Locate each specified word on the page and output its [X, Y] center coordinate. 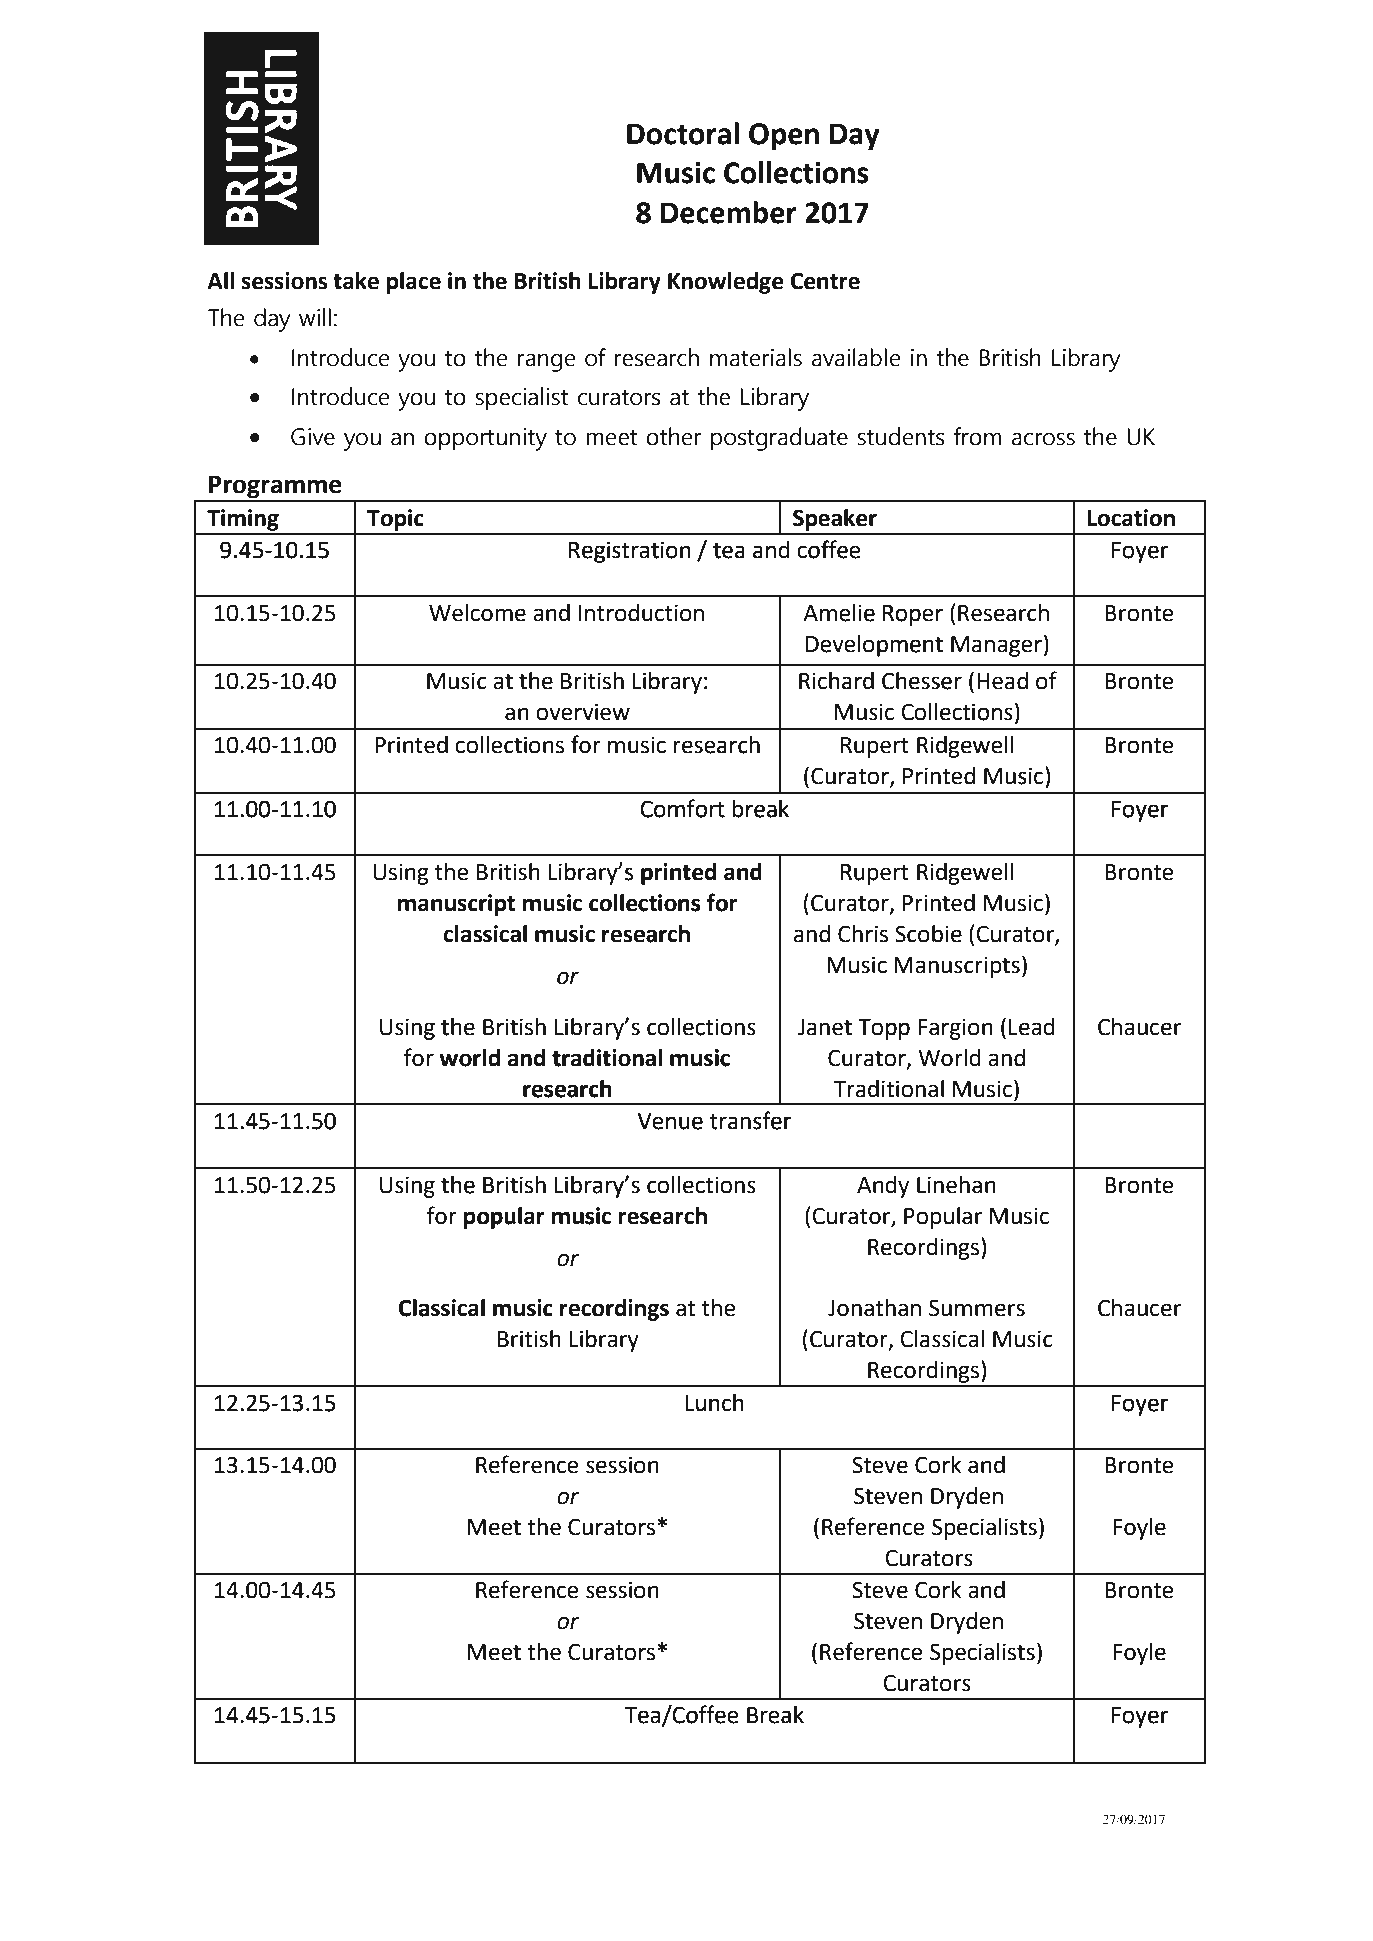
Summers [977, 1308]
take [356, 281]
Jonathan [874, 1308]
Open [784, 136]
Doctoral [683, 133]
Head [1002, 681]
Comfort [682, 808]
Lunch [714, 1403]
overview [583, 712]
